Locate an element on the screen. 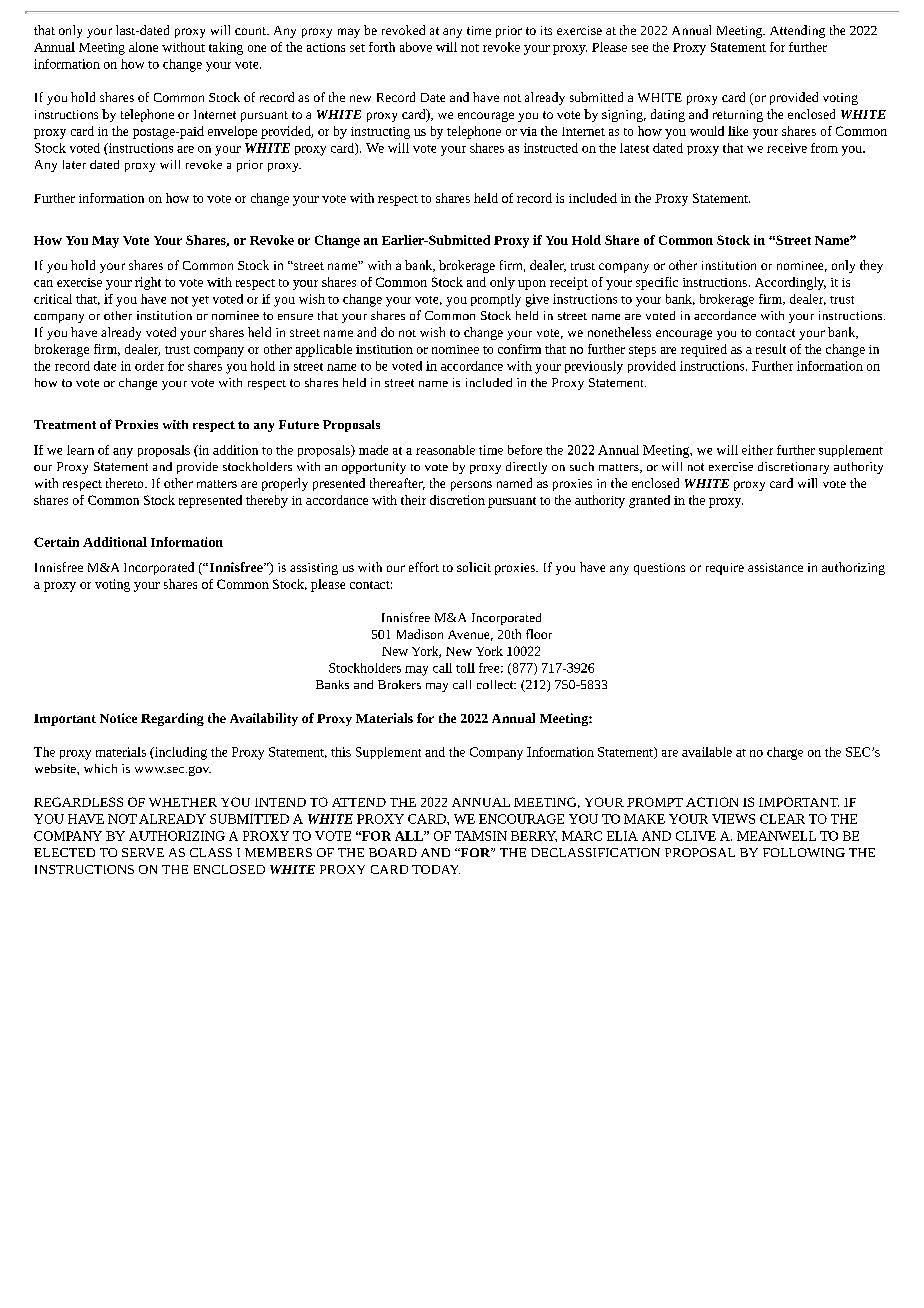 This screenshot has width=924, height=1308. Accordingly is located at coordinates (790, 283).
